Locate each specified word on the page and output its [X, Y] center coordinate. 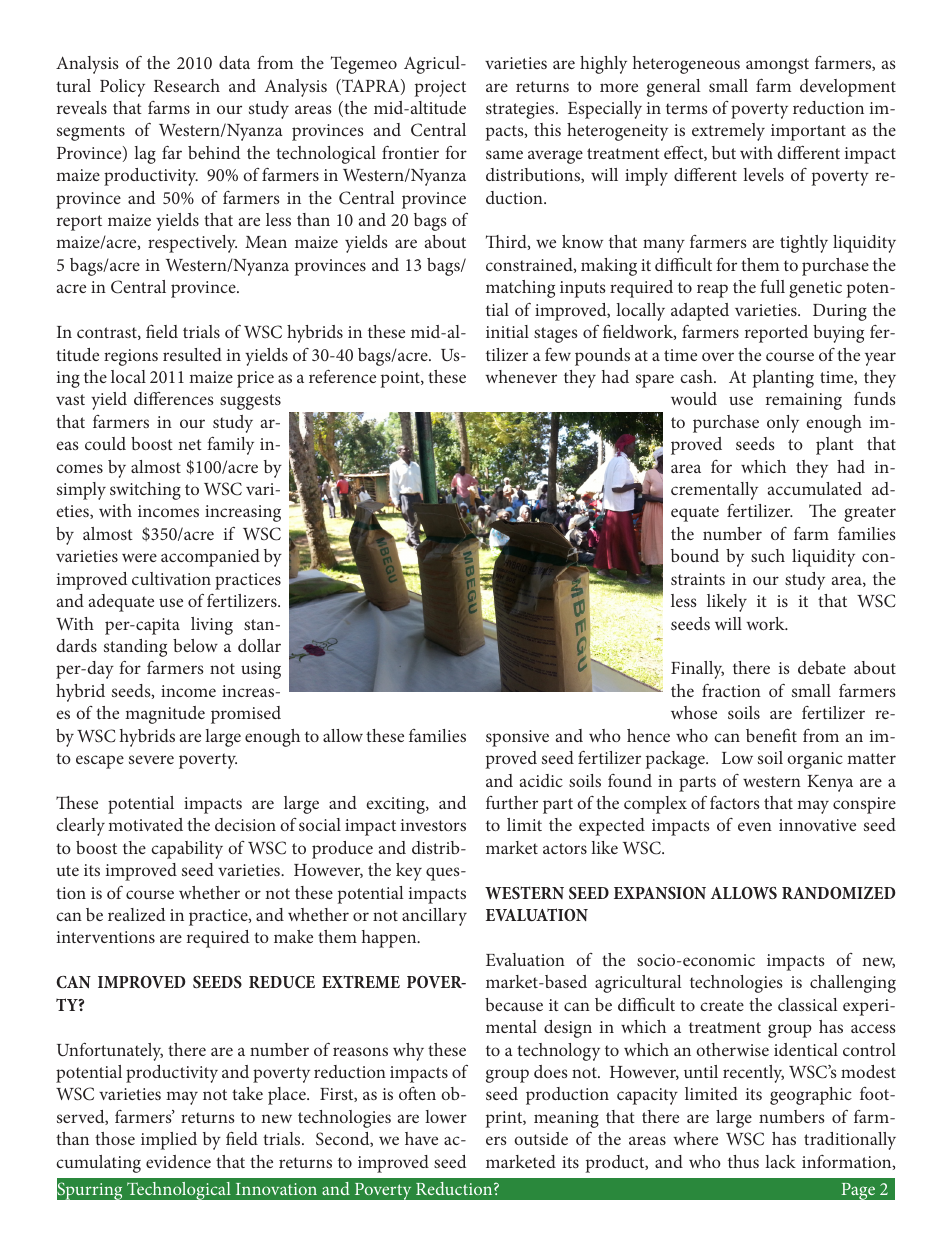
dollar [259, 645]
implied [169, 1141]
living [212, 626]
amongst [777, 66]
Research [187, 85]
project [440, 88]
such [768, 555]
